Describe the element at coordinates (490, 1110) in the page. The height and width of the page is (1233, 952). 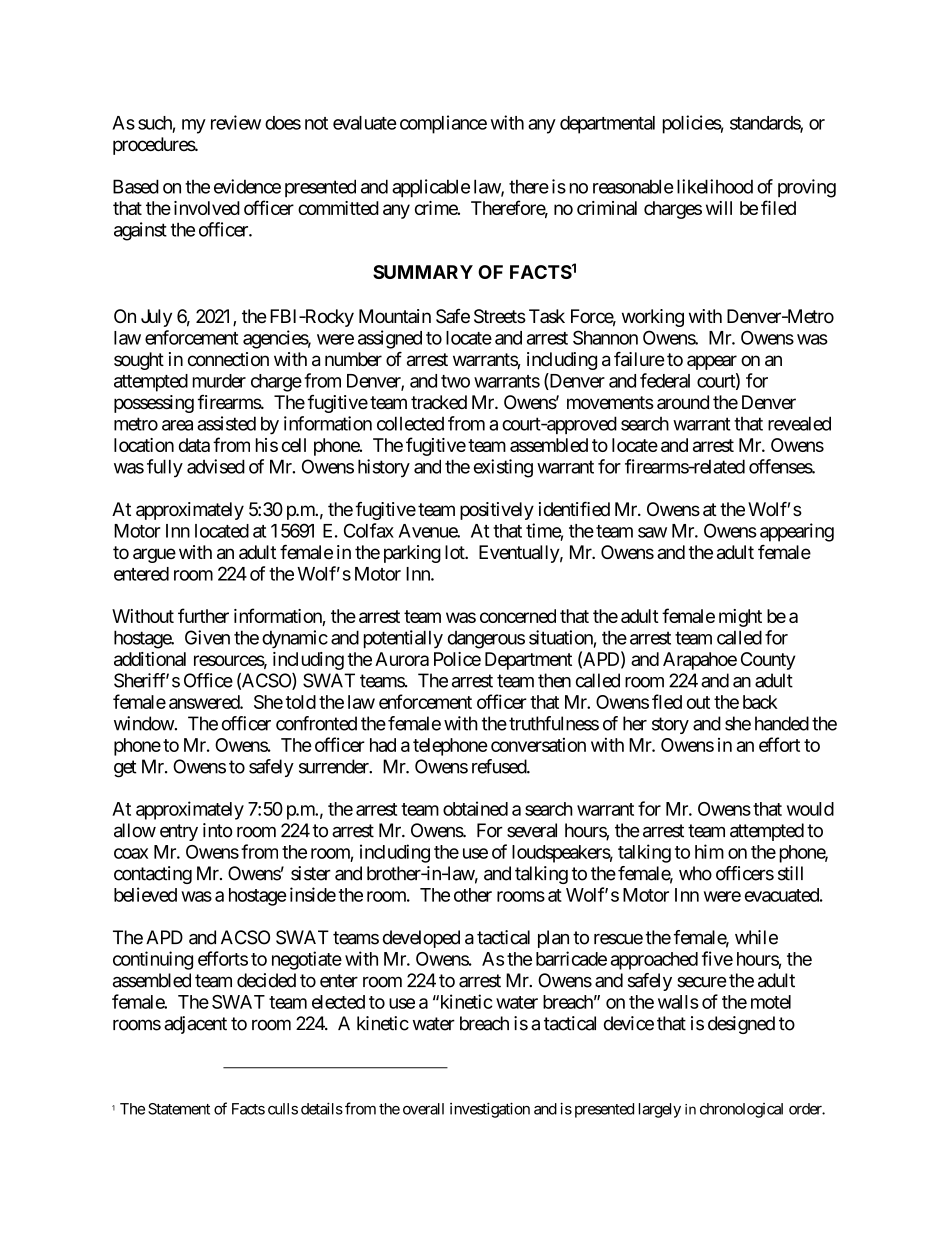
I see `investigation` at that location.
